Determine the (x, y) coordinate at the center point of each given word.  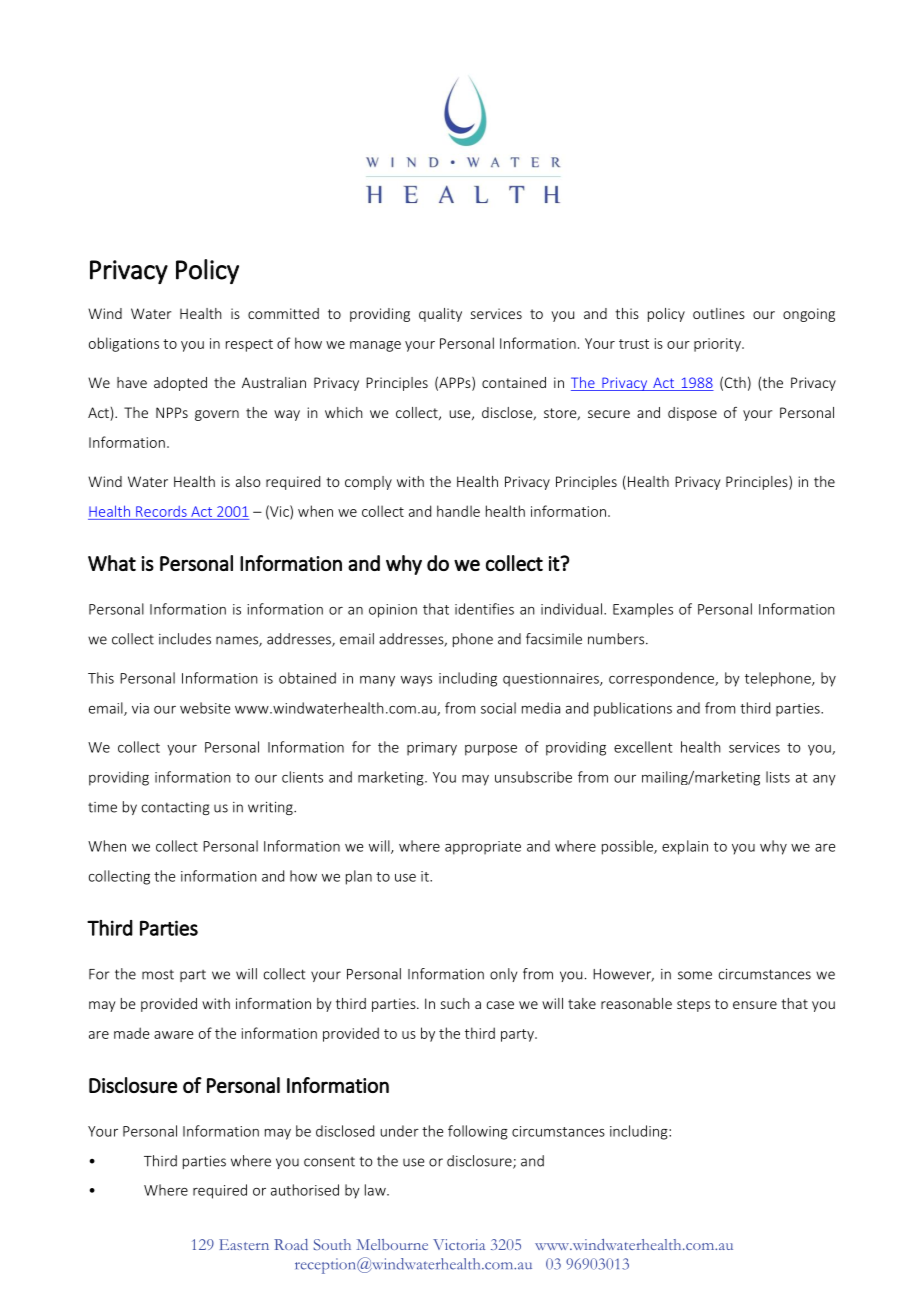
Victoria (459, 1244)
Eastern (244, 1244)
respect (249, 345)
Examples (643, 610)
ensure (755, 1005)
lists (778, 777)
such (455, 1003)
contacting (176, 808)
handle (458, 511)
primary (432, 749)
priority (718, 345)
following (478, 1132)
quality (440, 315)
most (158, 975)
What (112, 563)
